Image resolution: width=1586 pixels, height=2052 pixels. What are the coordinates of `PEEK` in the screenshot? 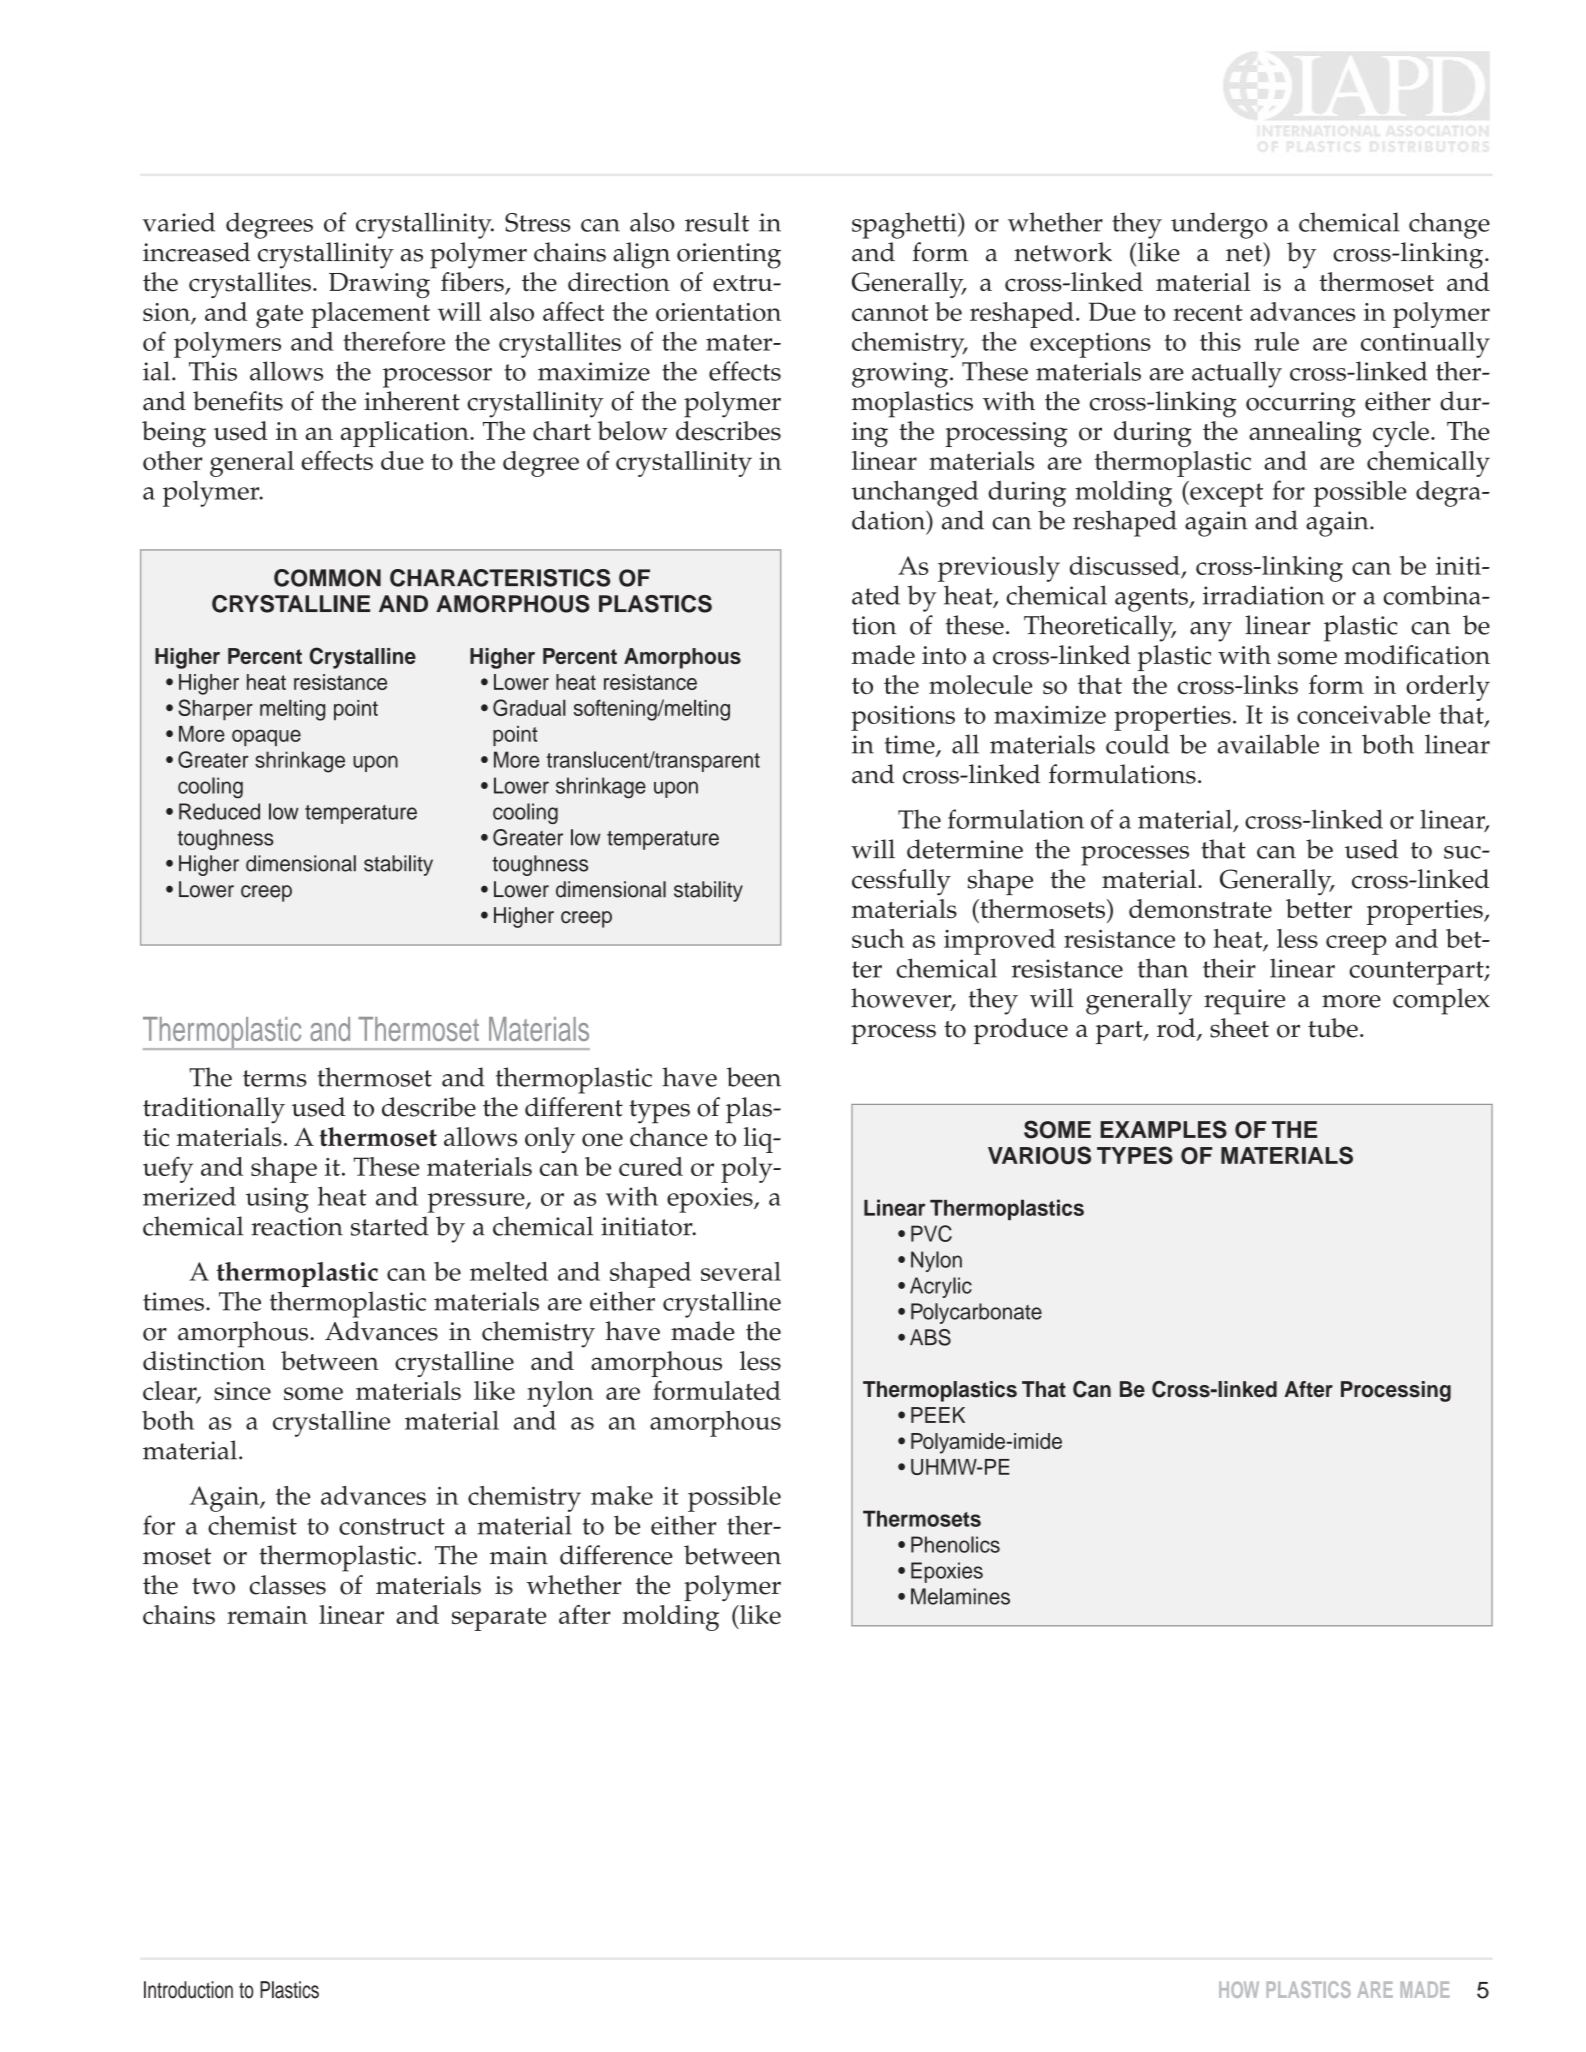 It's located at (938, 1415).
